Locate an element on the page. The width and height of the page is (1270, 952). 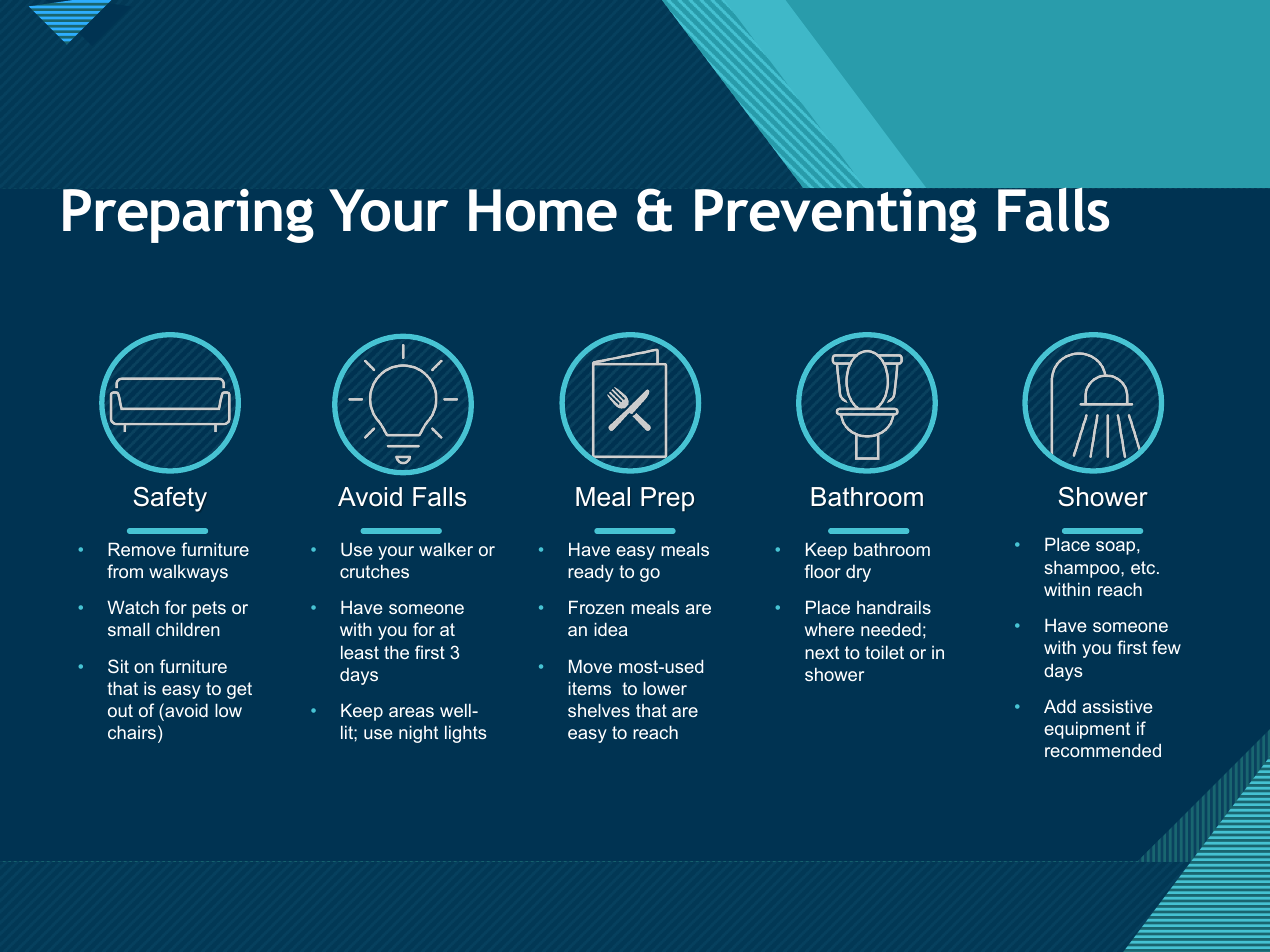
chairs is located at coordinates (132, 732).
